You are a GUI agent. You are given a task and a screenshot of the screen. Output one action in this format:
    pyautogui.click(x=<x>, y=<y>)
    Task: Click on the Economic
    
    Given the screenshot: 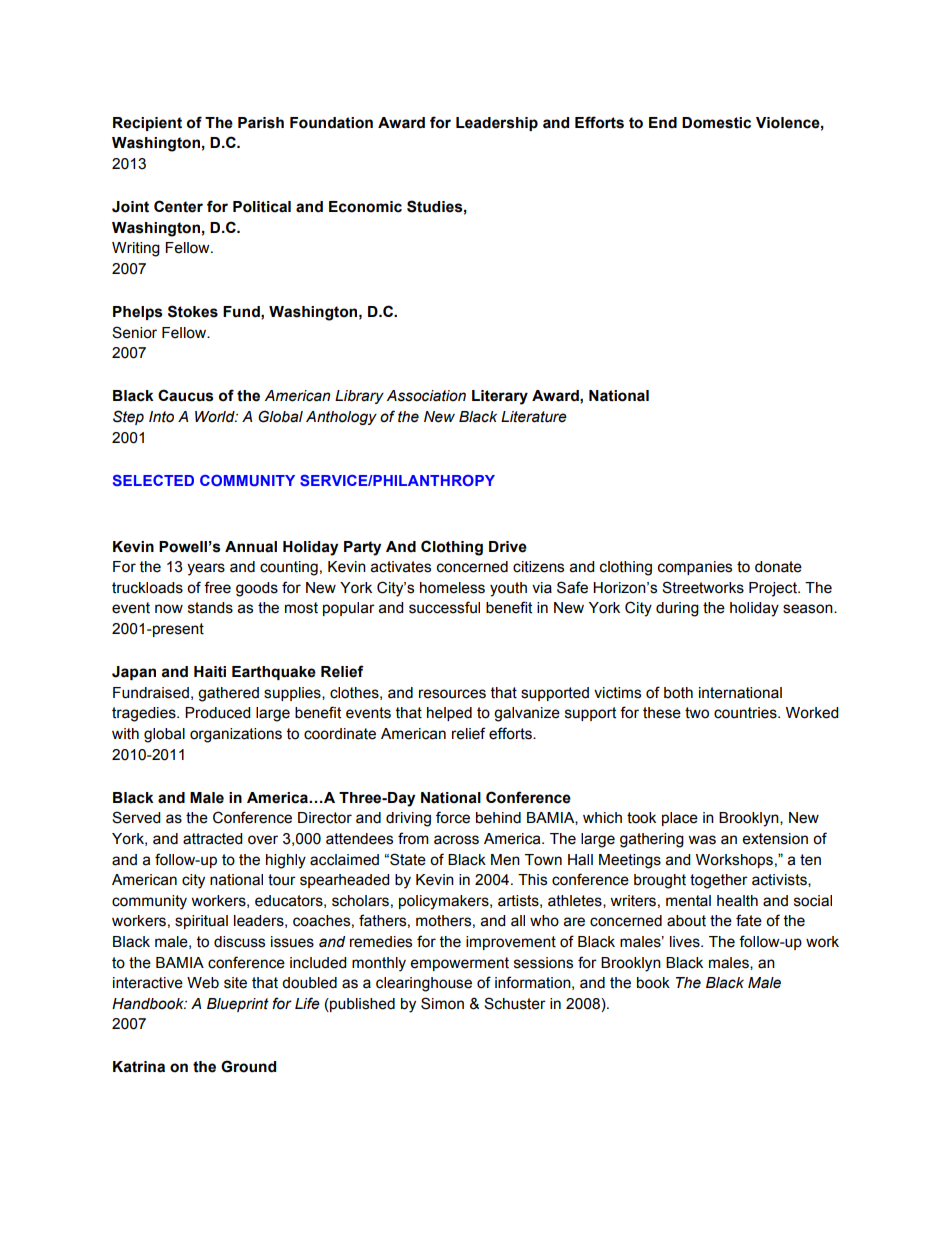 What is the action you would take?
    pyautogui.click(x=365, y=207)
